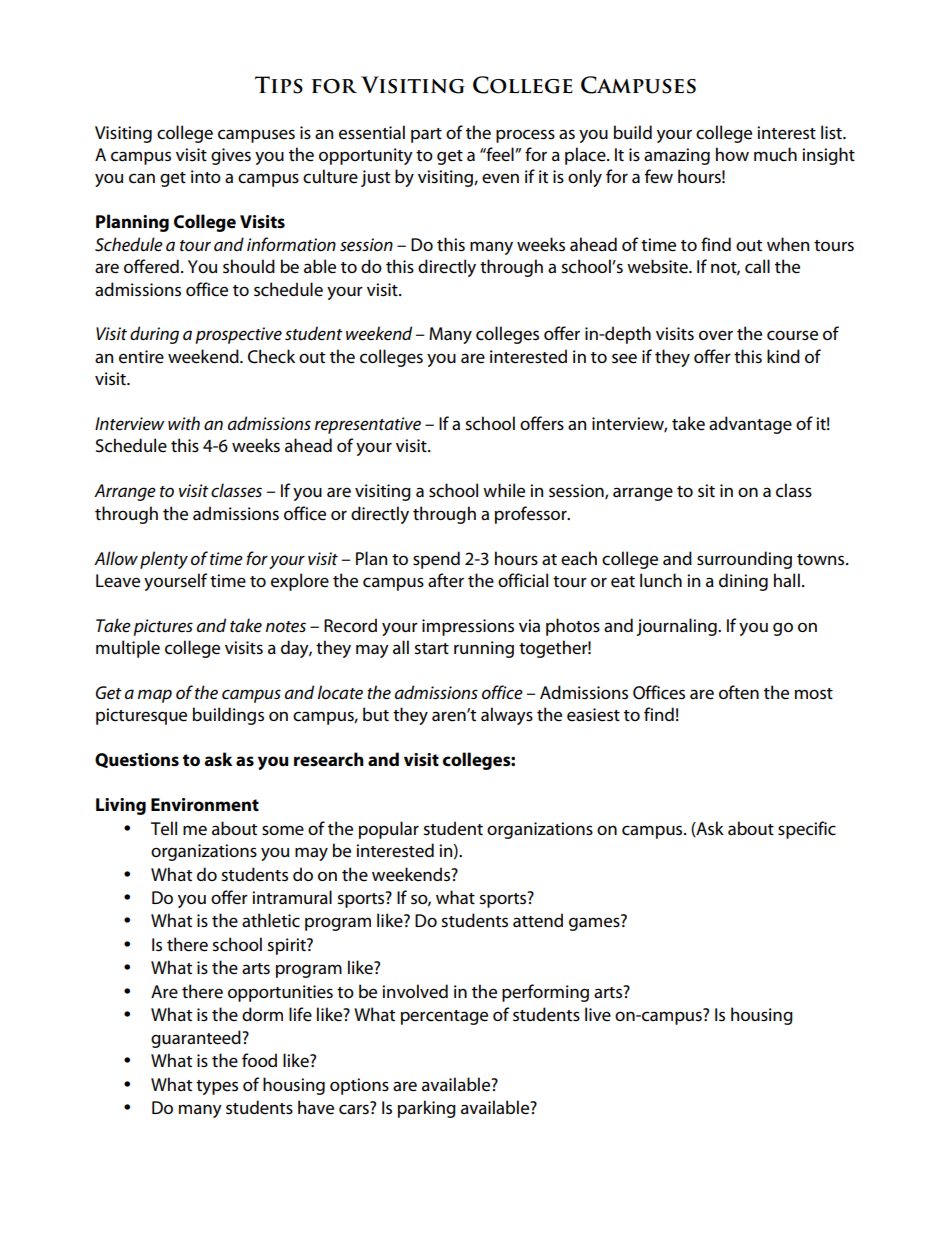 The width and height of the screenshot is (952, 1233). Describe the element at coordinates (217, 1087) in the screenshot. I see `types` at that location.
